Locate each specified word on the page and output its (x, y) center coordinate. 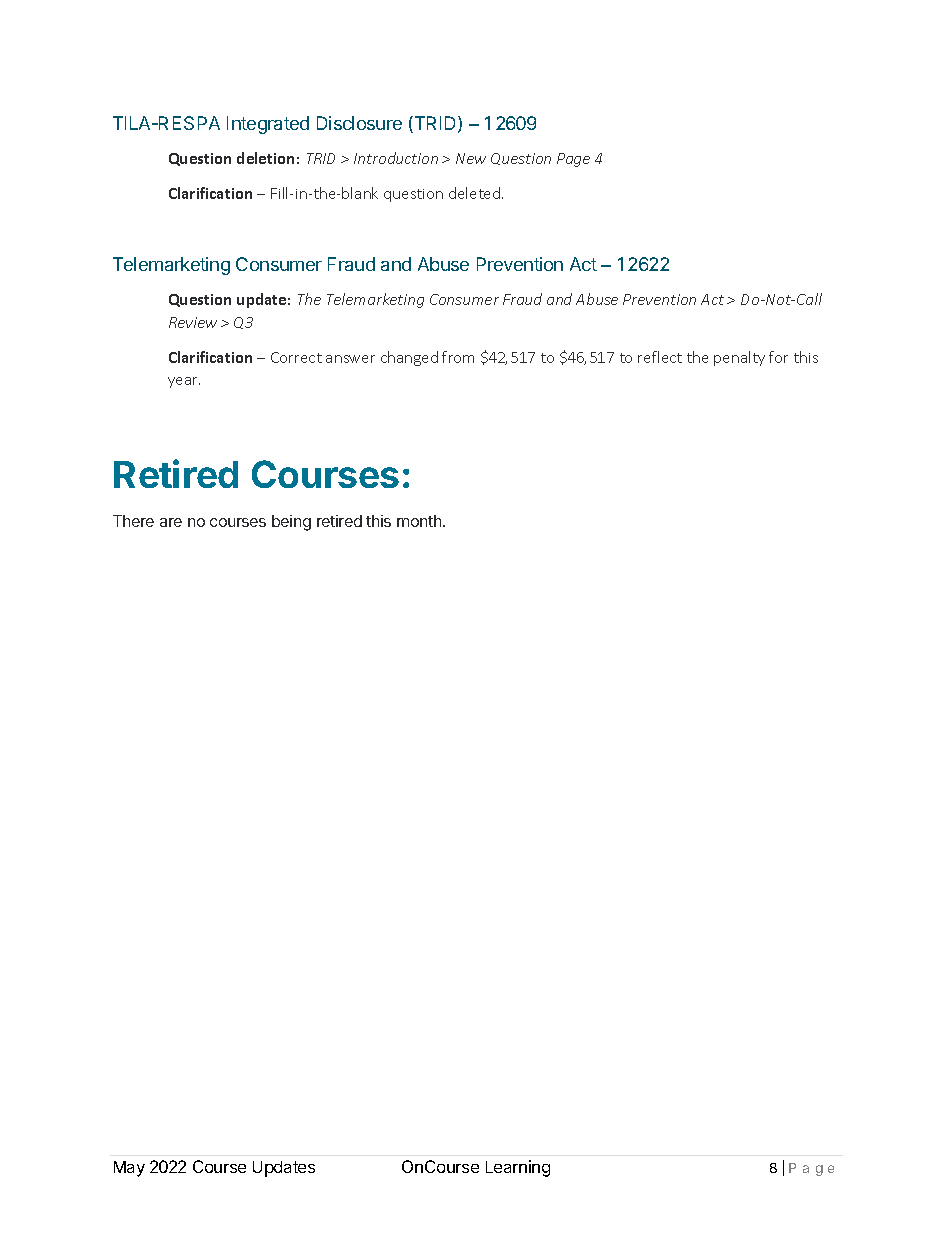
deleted (476, 193)
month (420, 521)
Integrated (268, 125)
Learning (518, 1168)
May (129, 1169)
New (471, 158)
